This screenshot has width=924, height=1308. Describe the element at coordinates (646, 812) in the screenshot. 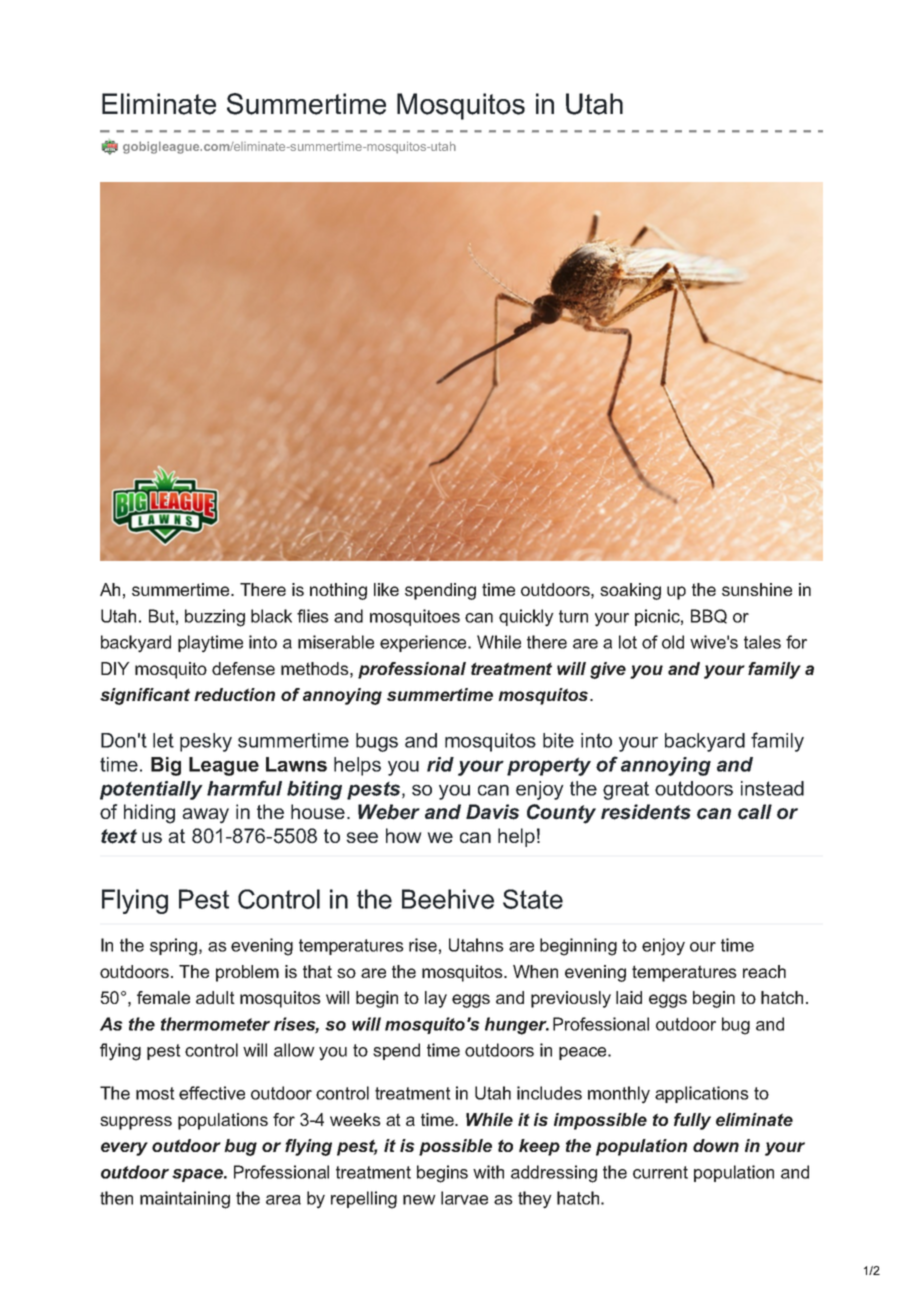

I see `residents` at that location.
